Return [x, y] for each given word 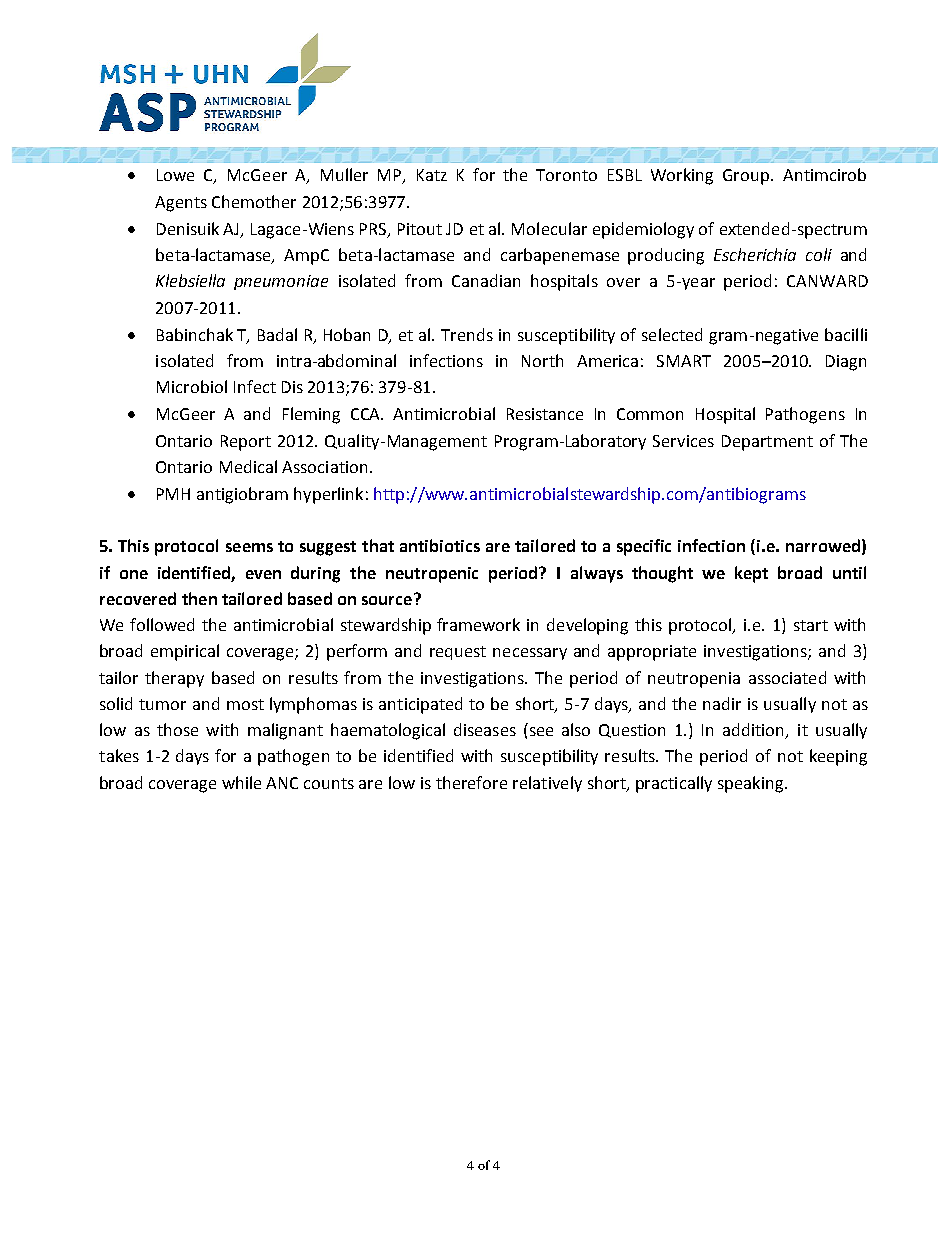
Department [767, 443]
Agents [181, 204]
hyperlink [328, 495]
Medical [248, 466]
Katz [432, 175]
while [241, 782]
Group [747, 177]
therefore [471, 782]
